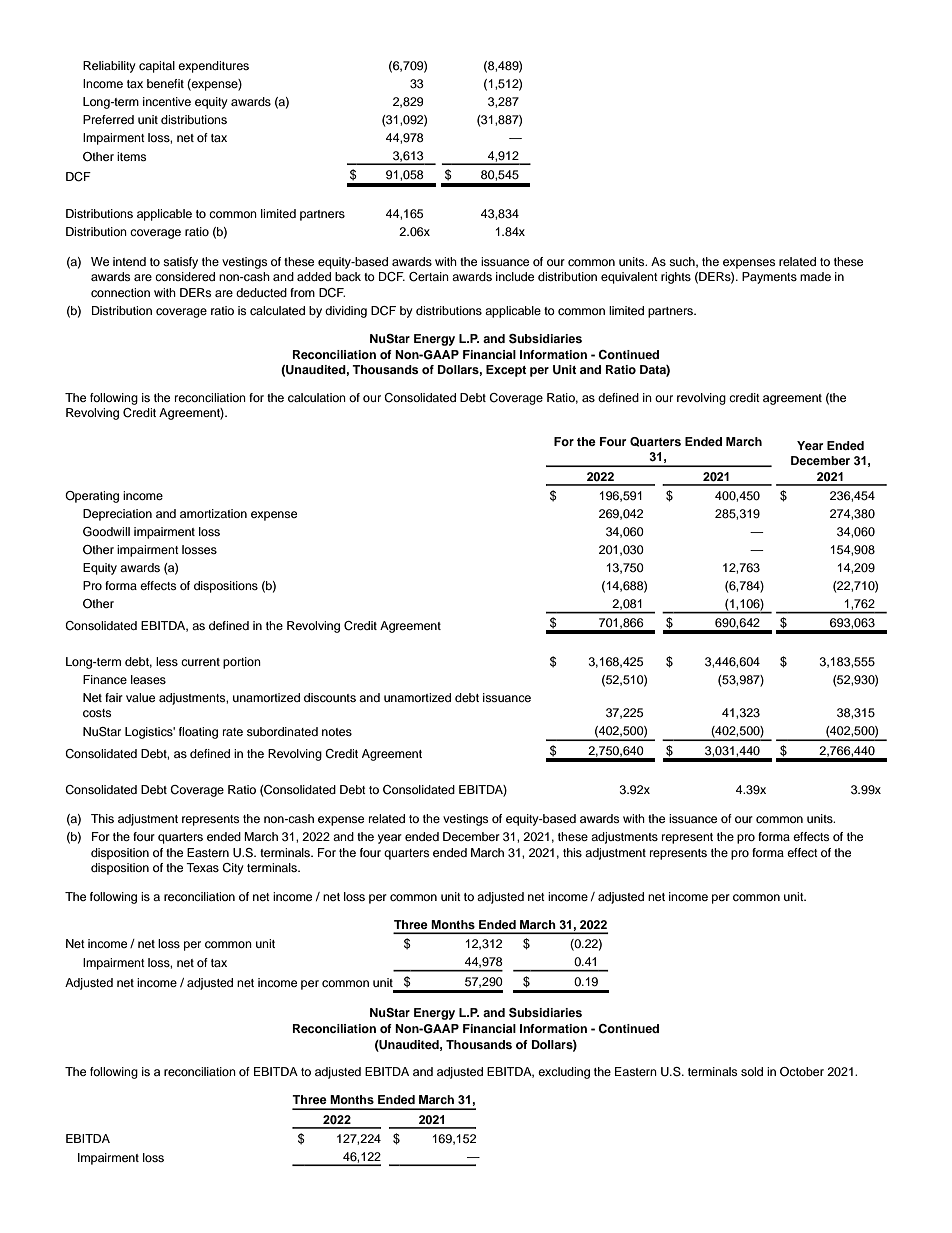 This page has height=1233, width=952. What do you see at coordinates (167, 101) in the page?
I see `incentive` at bounding box center [167, 101].
